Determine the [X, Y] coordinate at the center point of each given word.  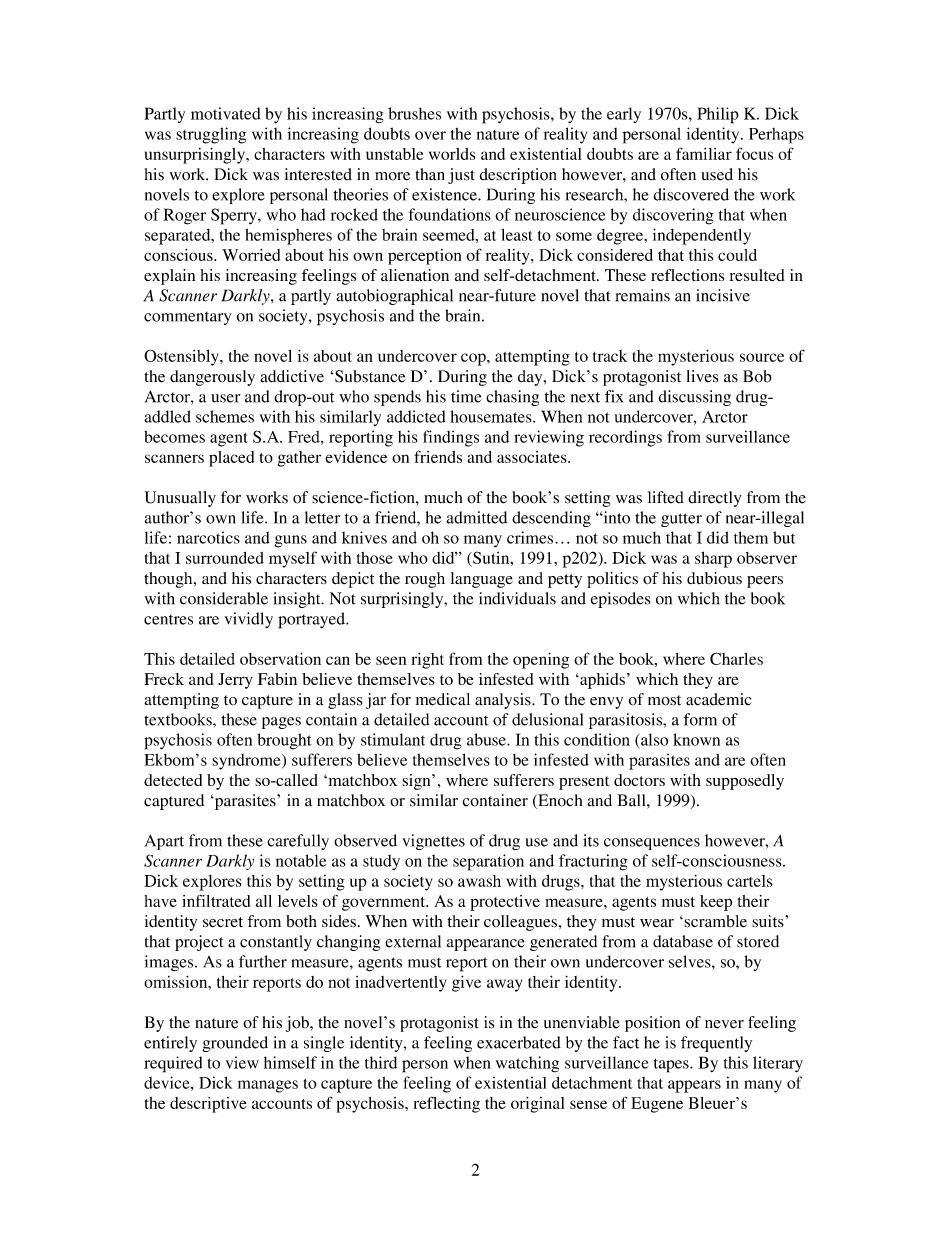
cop [474, 359]
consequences [652, 844]
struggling [211, 135]
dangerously [212, 378]
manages [268, 1086]
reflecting [447, 1104]
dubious [714, 578]
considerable [224, 598]
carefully [298, 842]
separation [488, 862]
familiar [704, 153]
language [482, 580]
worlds [452, 154]
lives [702, 376]
